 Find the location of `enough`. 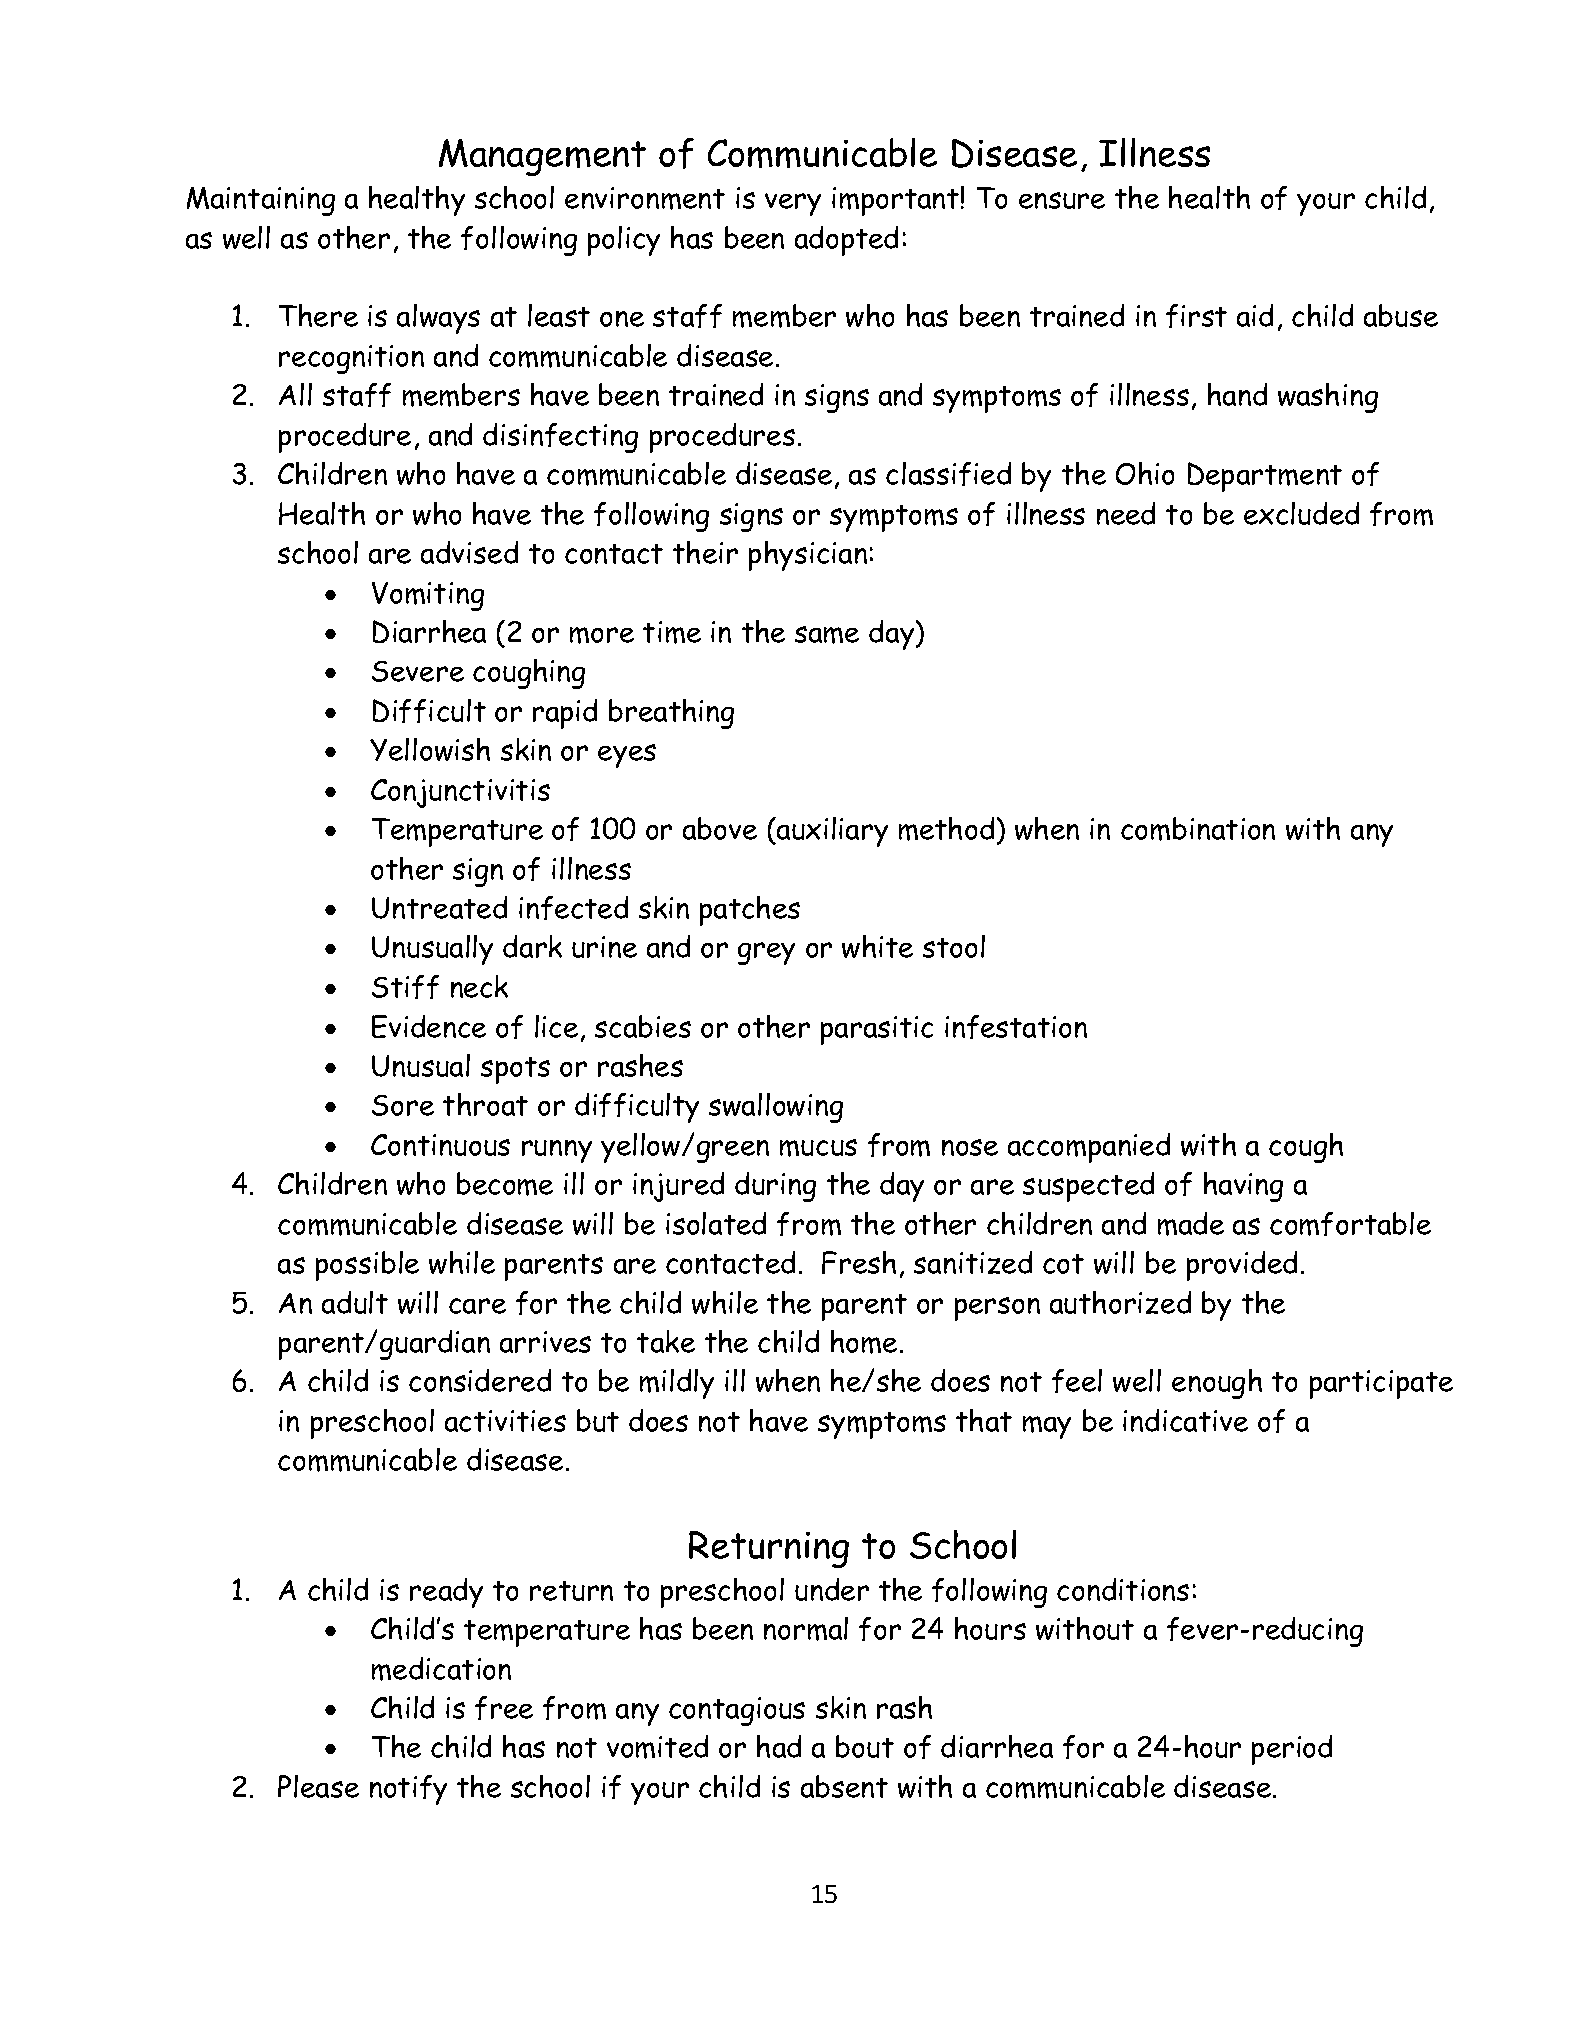

enough is located at coordinates (1217, 1384).
